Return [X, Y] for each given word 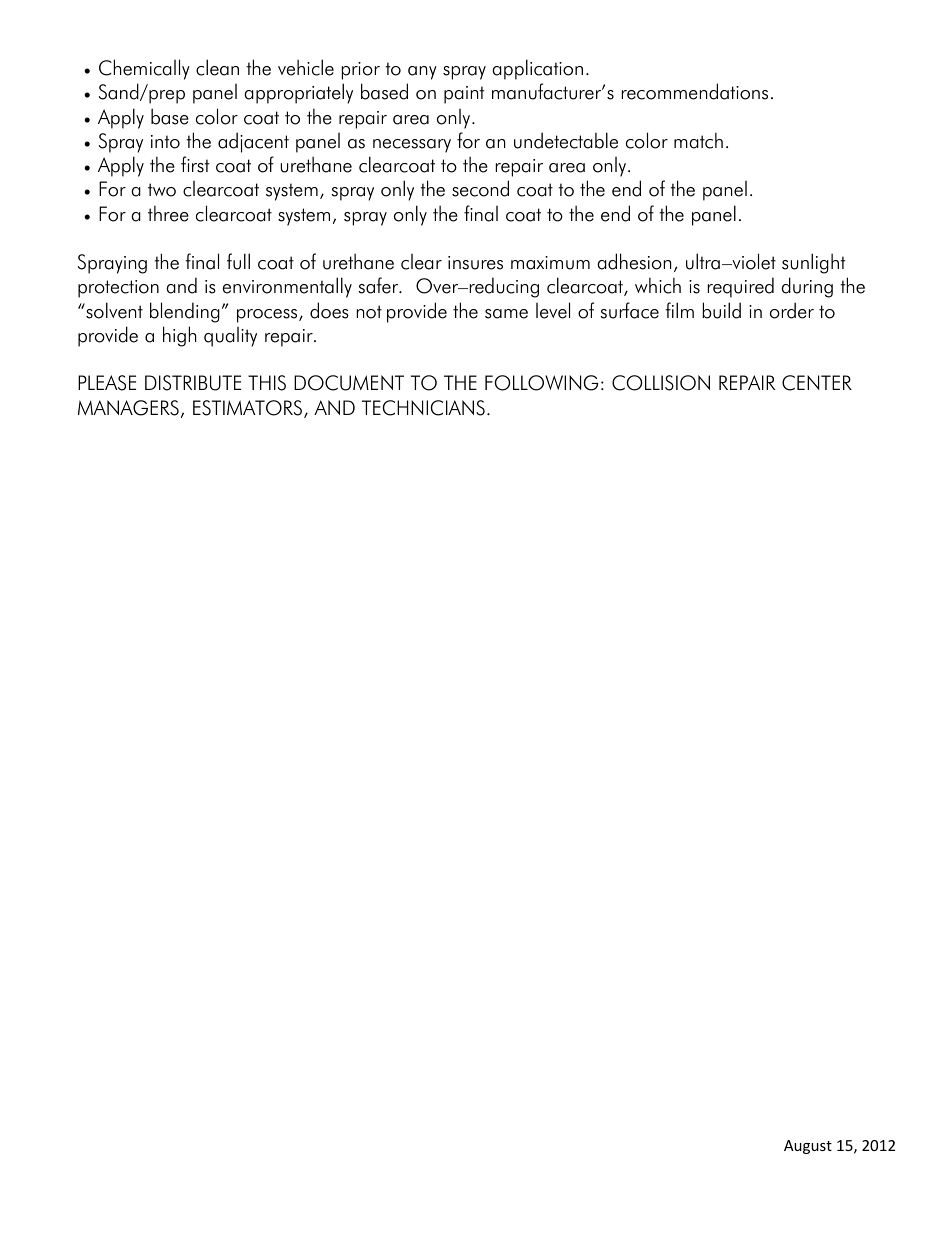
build [722, 310]
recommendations [695, 91]
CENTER [817, 383]
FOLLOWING [541, 383]
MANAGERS [128, 408]
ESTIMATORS [247, 408]
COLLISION [661, 383]
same [506, 314]
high [179, 336]
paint [464, 95]
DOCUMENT [349, 383]
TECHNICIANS [423, 408]
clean [217, 67]
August [808, 1147]
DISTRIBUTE [193, 383]
